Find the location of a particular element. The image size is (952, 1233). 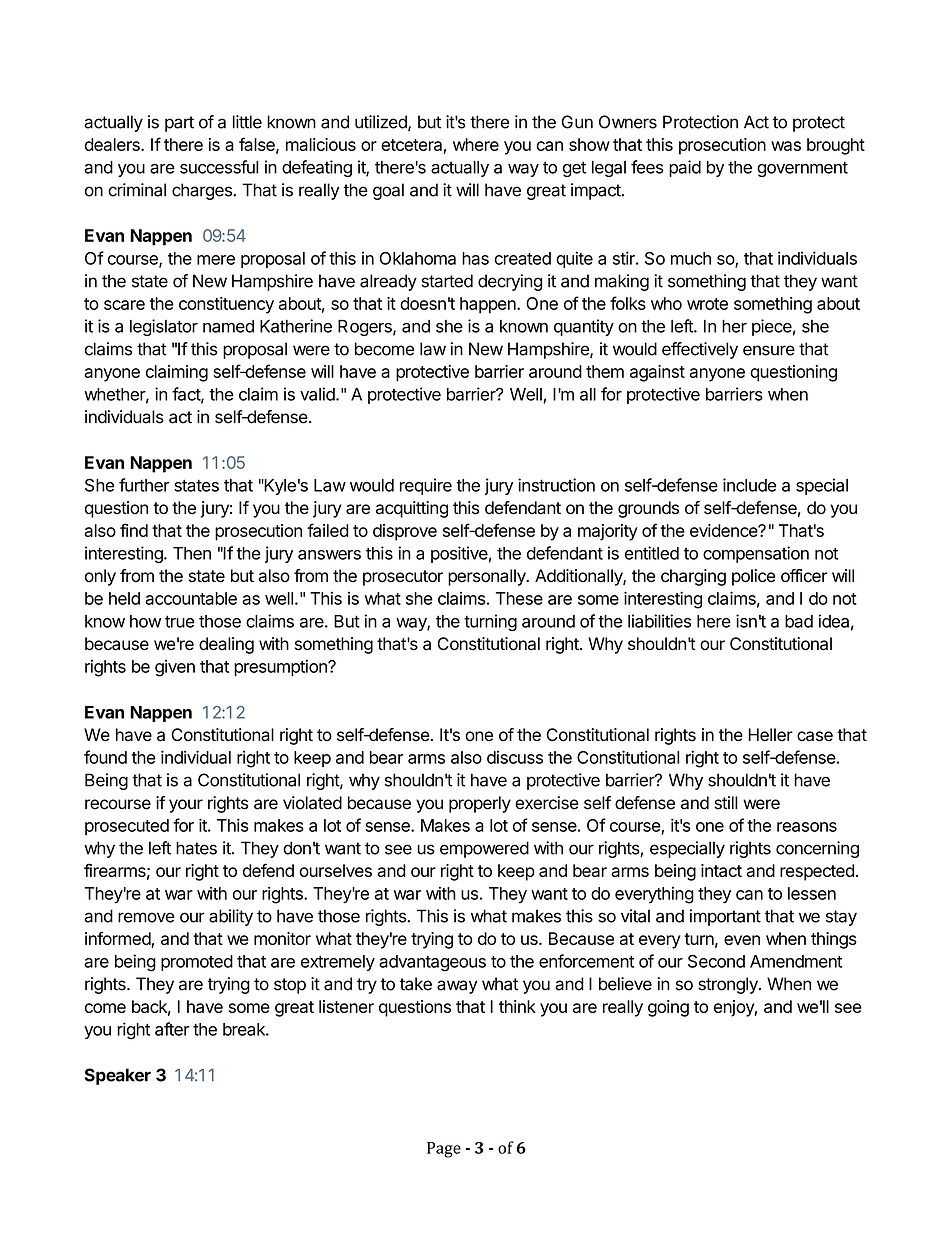

successful is located at coordinates (219, 167).
